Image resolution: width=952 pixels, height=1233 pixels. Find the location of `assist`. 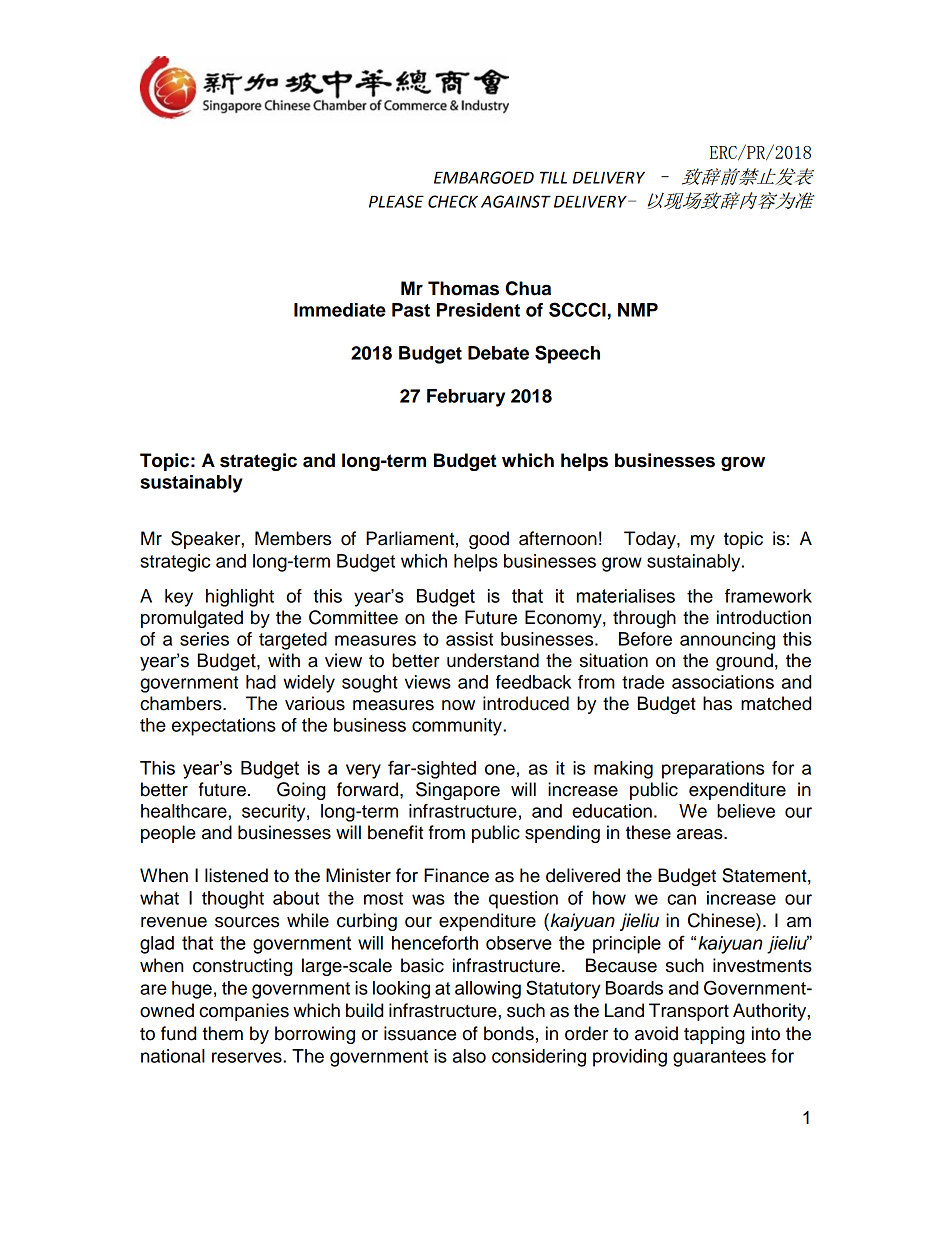

assist is located at coordinates (469, 639).
